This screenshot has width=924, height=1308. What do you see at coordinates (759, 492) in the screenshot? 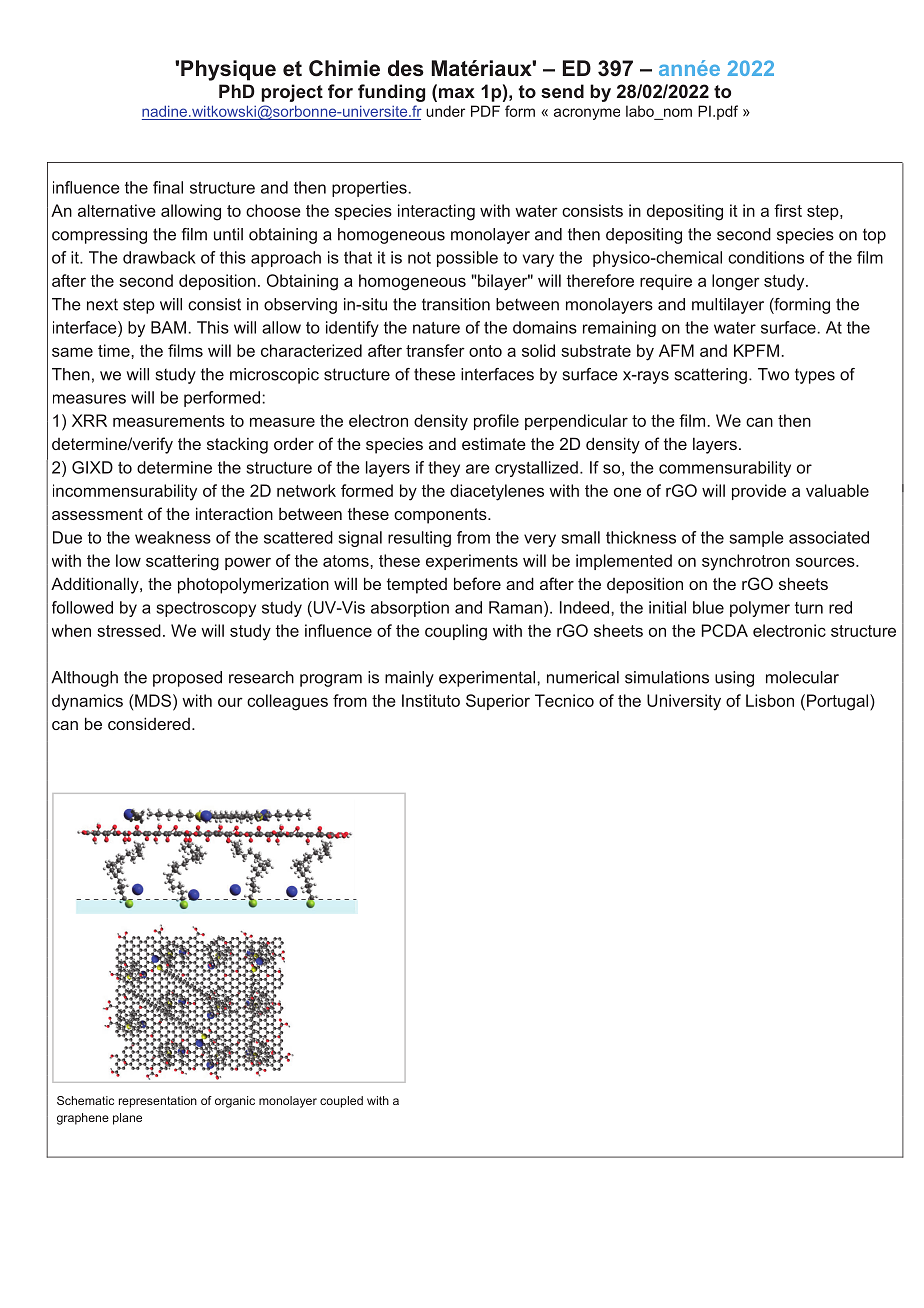
I see `provide` at bounding box center [759, 492].
